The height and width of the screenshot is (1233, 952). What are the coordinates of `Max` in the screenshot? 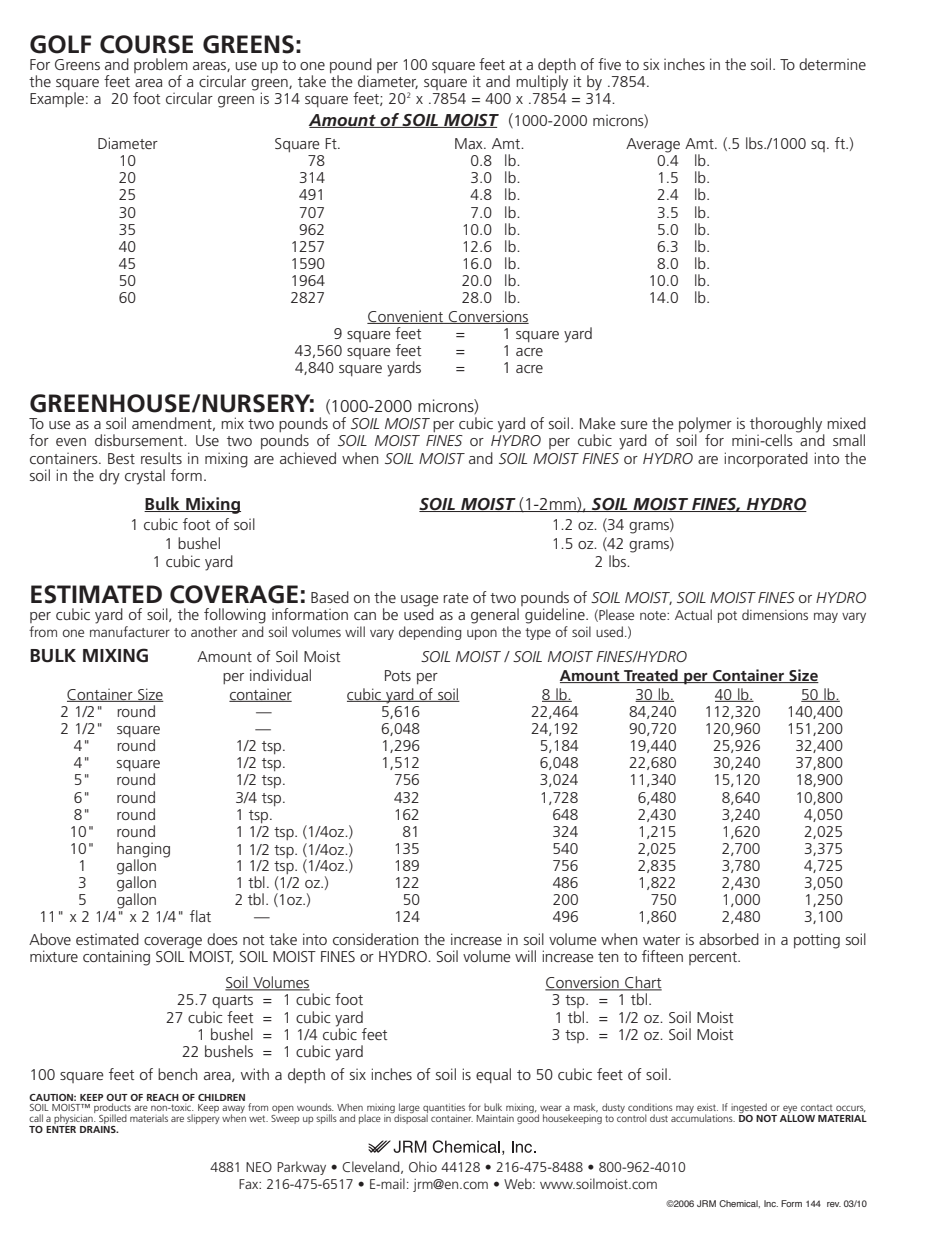 It's located at (470, 143).
